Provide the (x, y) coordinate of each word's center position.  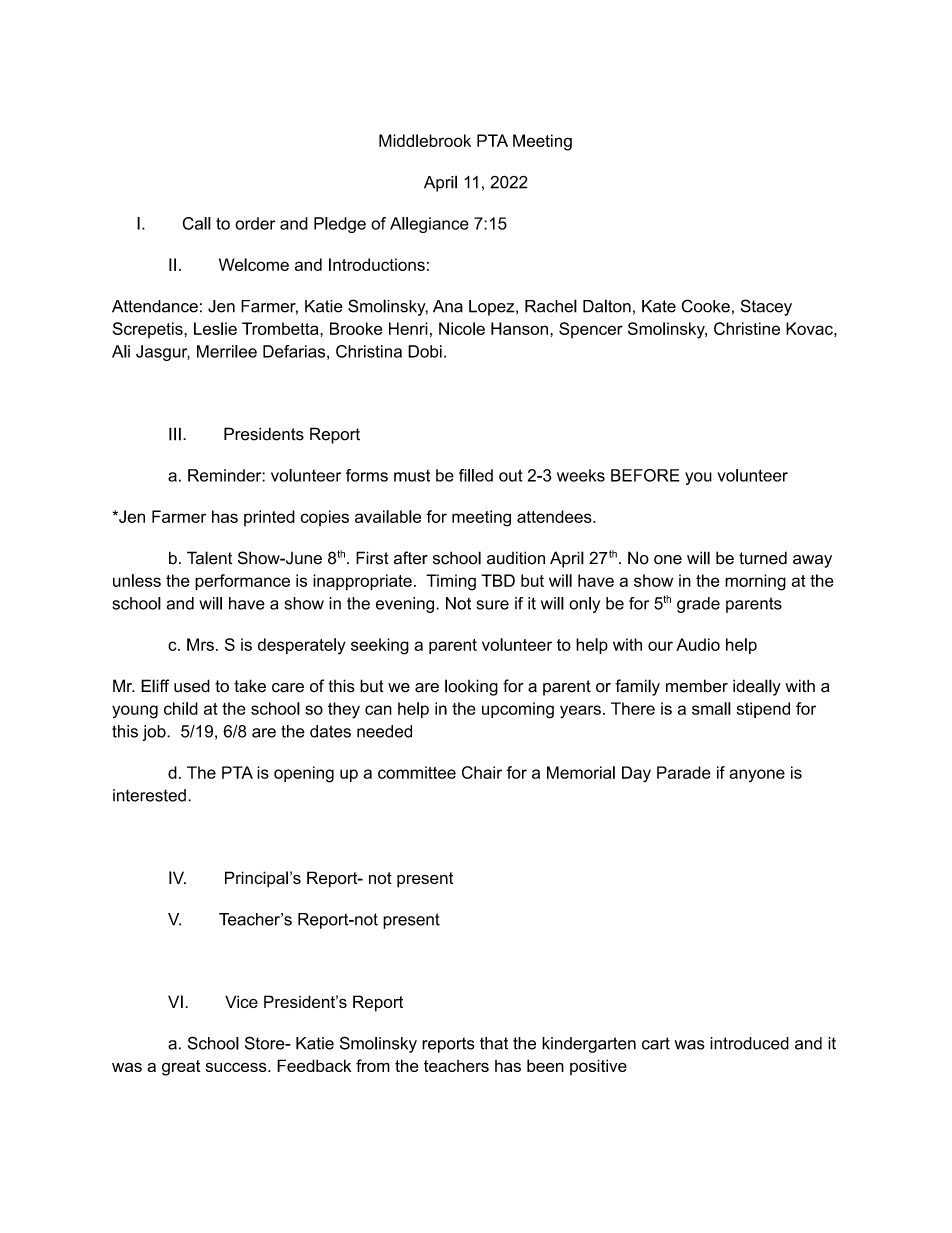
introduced (749, 1043)
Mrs (200, 644)
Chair (482, 772)
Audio (698, 644)
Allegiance (429, 225)
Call (196, 223)
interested (149, 795)
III (175, 434)
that (494, 1043)
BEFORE (645, 475)
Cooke (706, 306)
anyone (757, 775)
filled (476, 475)
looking (471, 687)
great (181, 1068)
